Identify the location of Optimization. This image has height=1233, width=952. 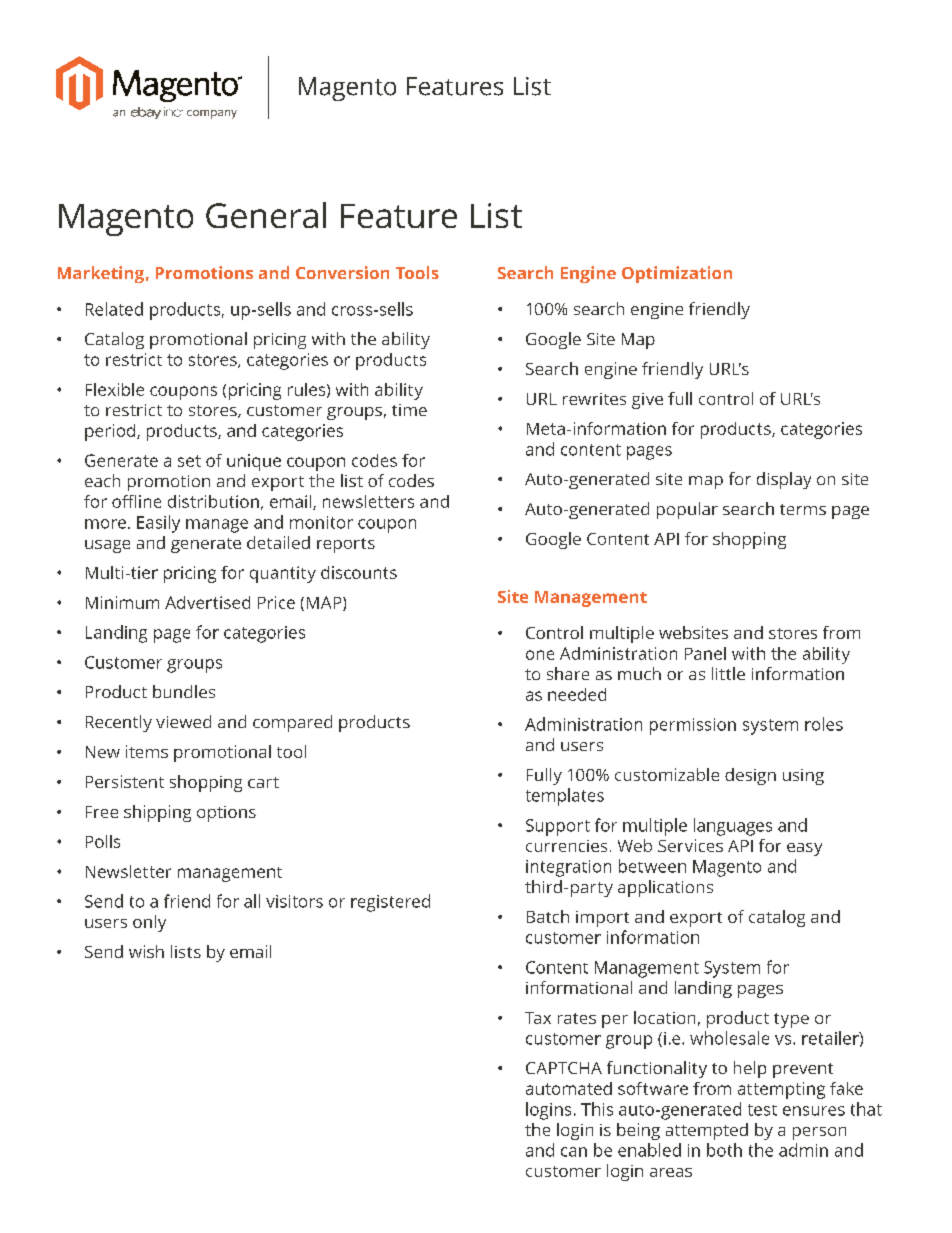
(677, 274).
